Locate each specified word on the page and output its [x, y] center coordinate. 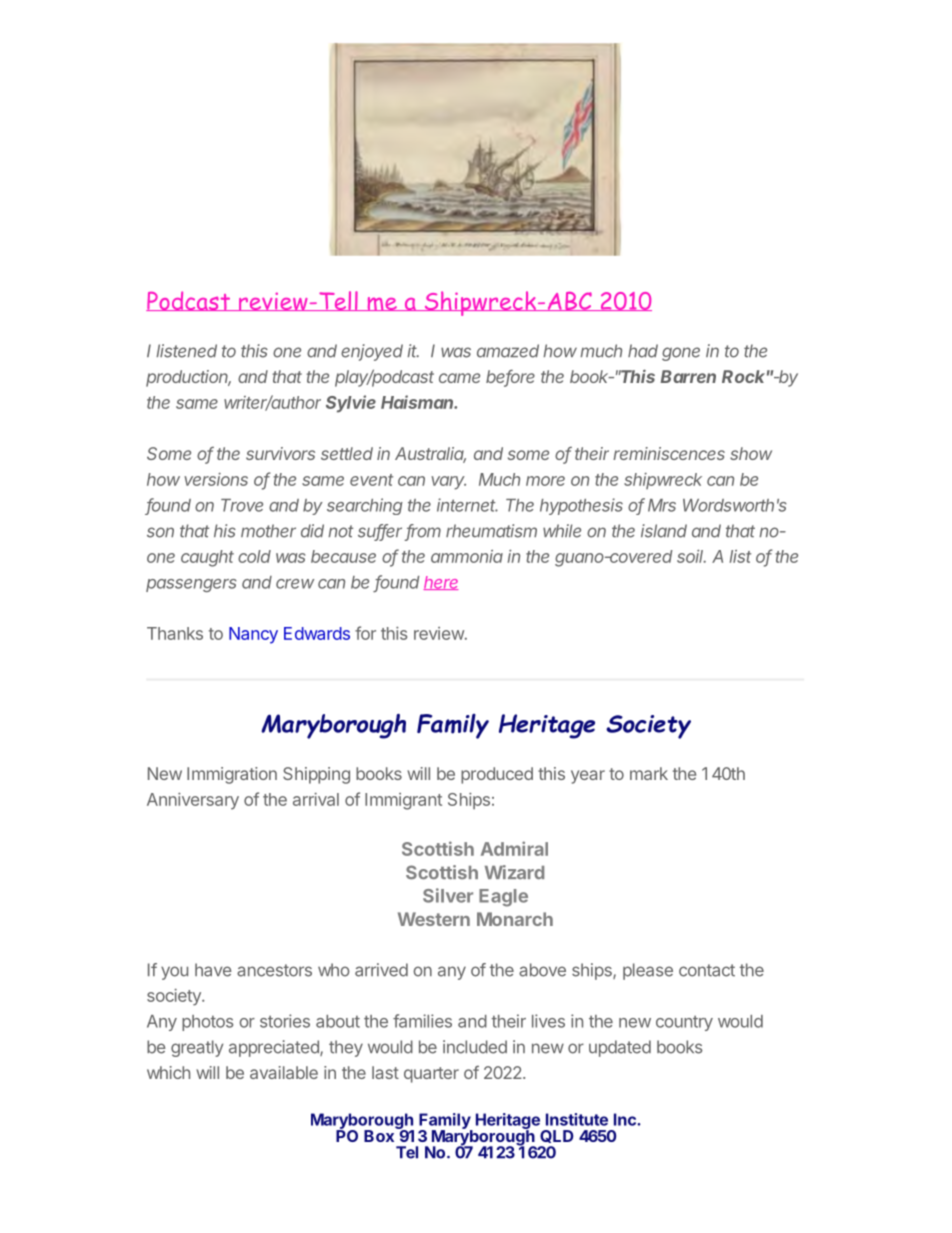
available [284, 1072]
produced [497, 775]
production [188, 378]
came [459, 378]
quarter [431, 1075]
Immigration [232, 775]
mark [649, 773]
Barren [688, 376]
